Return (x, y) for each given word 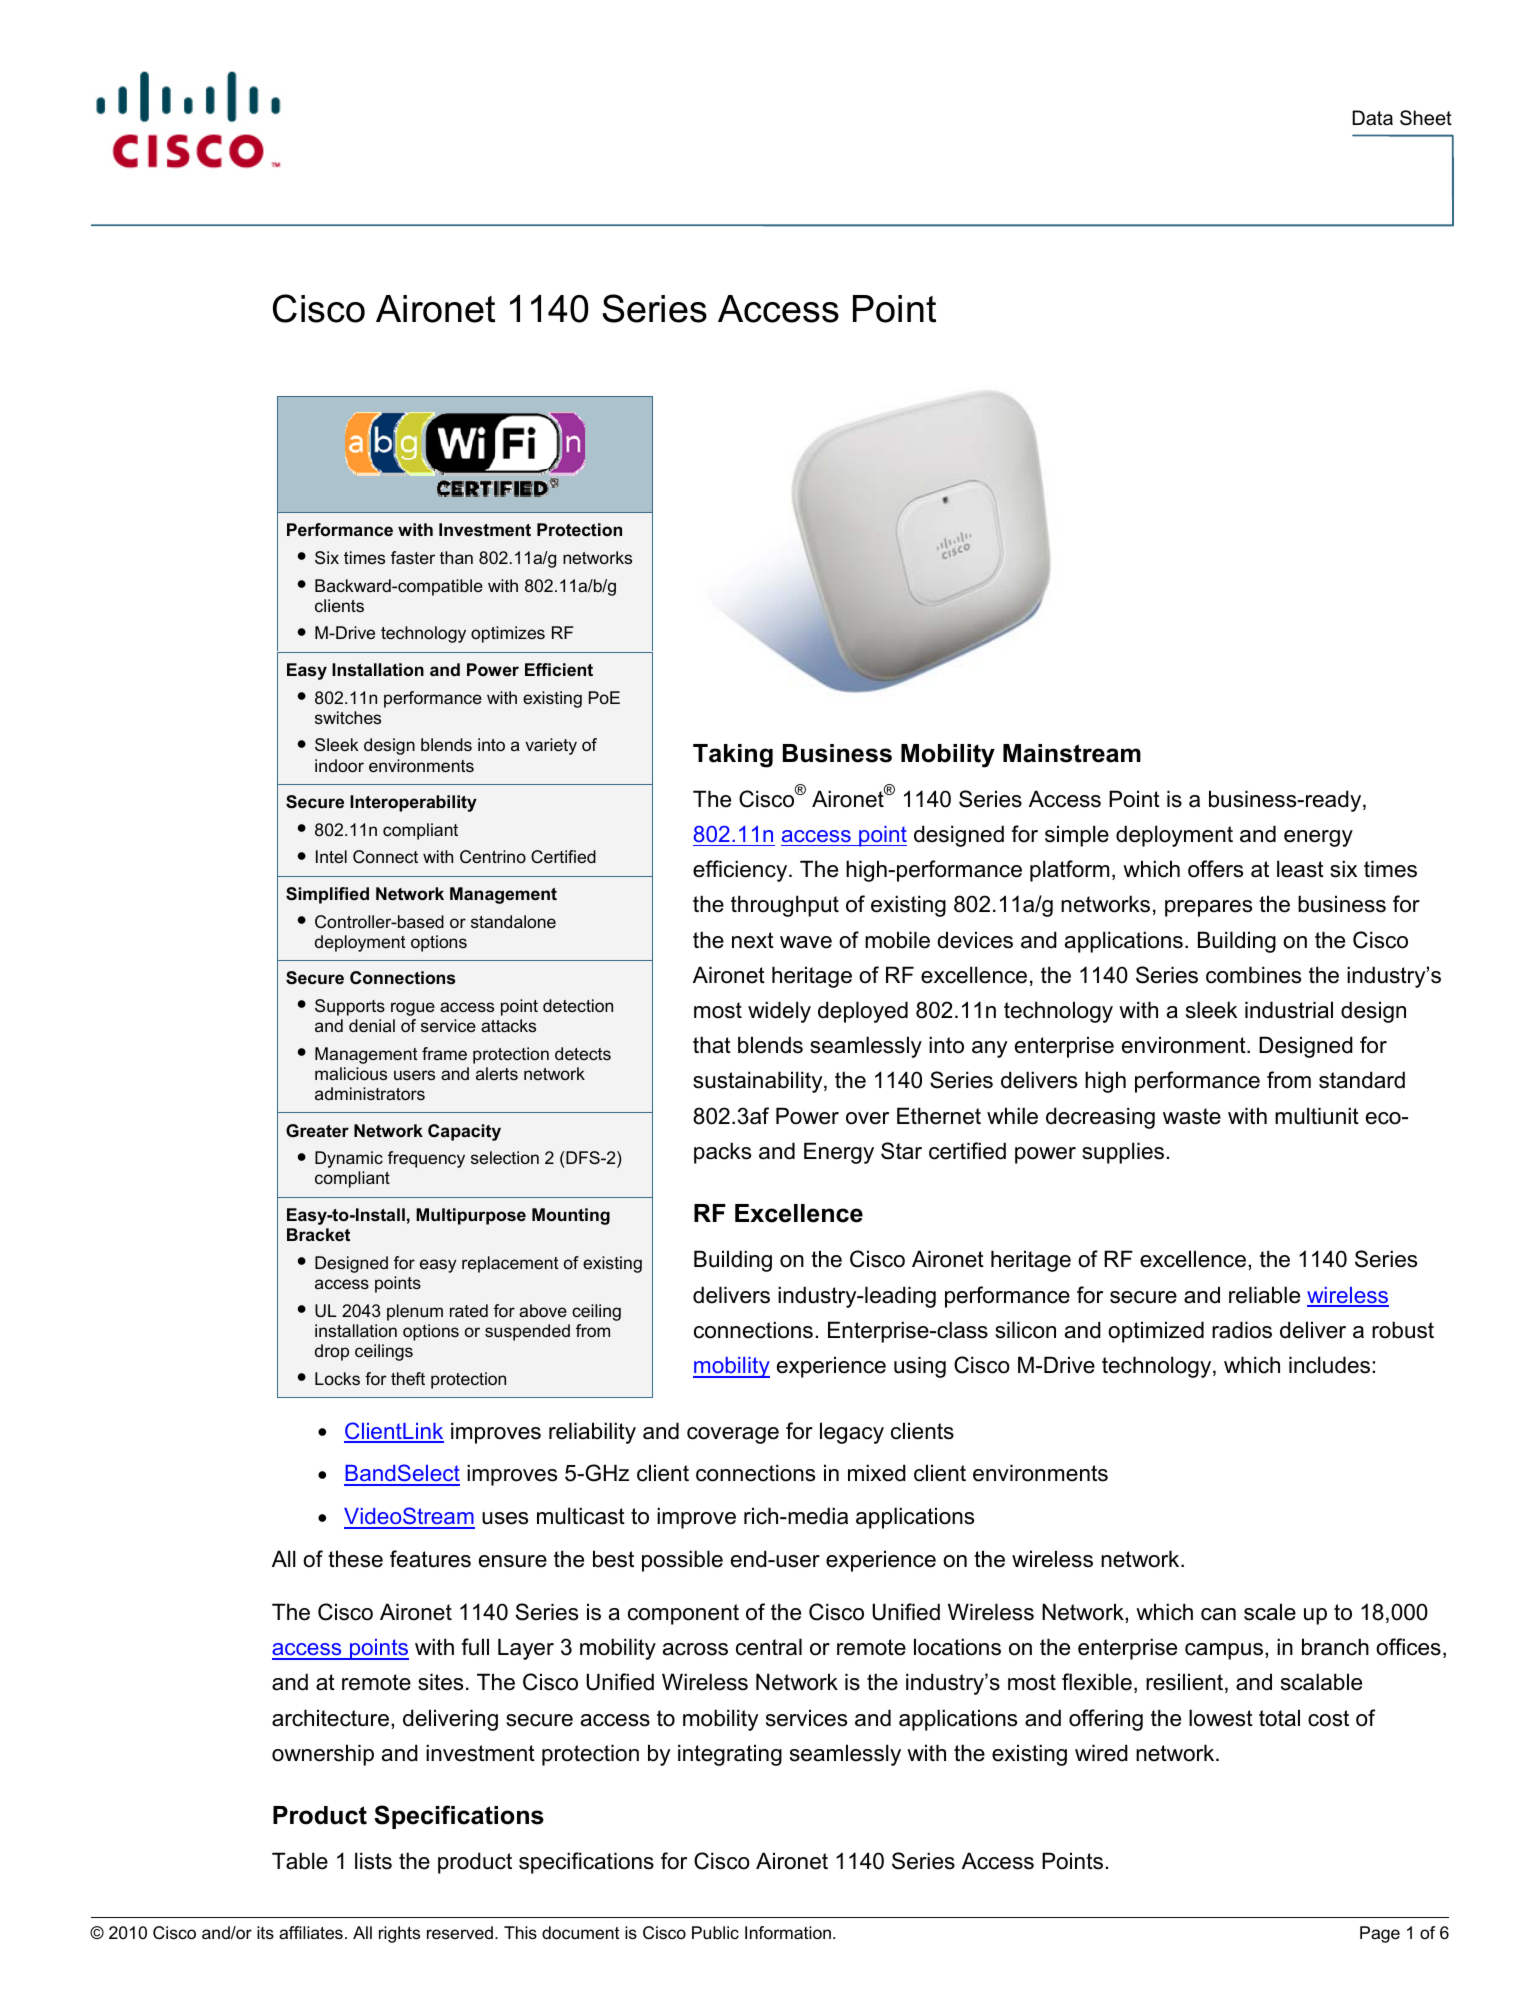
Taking (733, 756)
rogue (413, 1009)
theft (408, 1378)
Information (788, 1932)
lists (373, 1861)
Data (1372, 118)
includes (1331, 1365)
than (456, 557)
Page (1380, 1934)
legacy (852, 1433)
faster (413, 557)
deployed (863, 1012)
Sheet (1426, 118)
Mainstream (1072, 753)
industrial (1289, 1010)
